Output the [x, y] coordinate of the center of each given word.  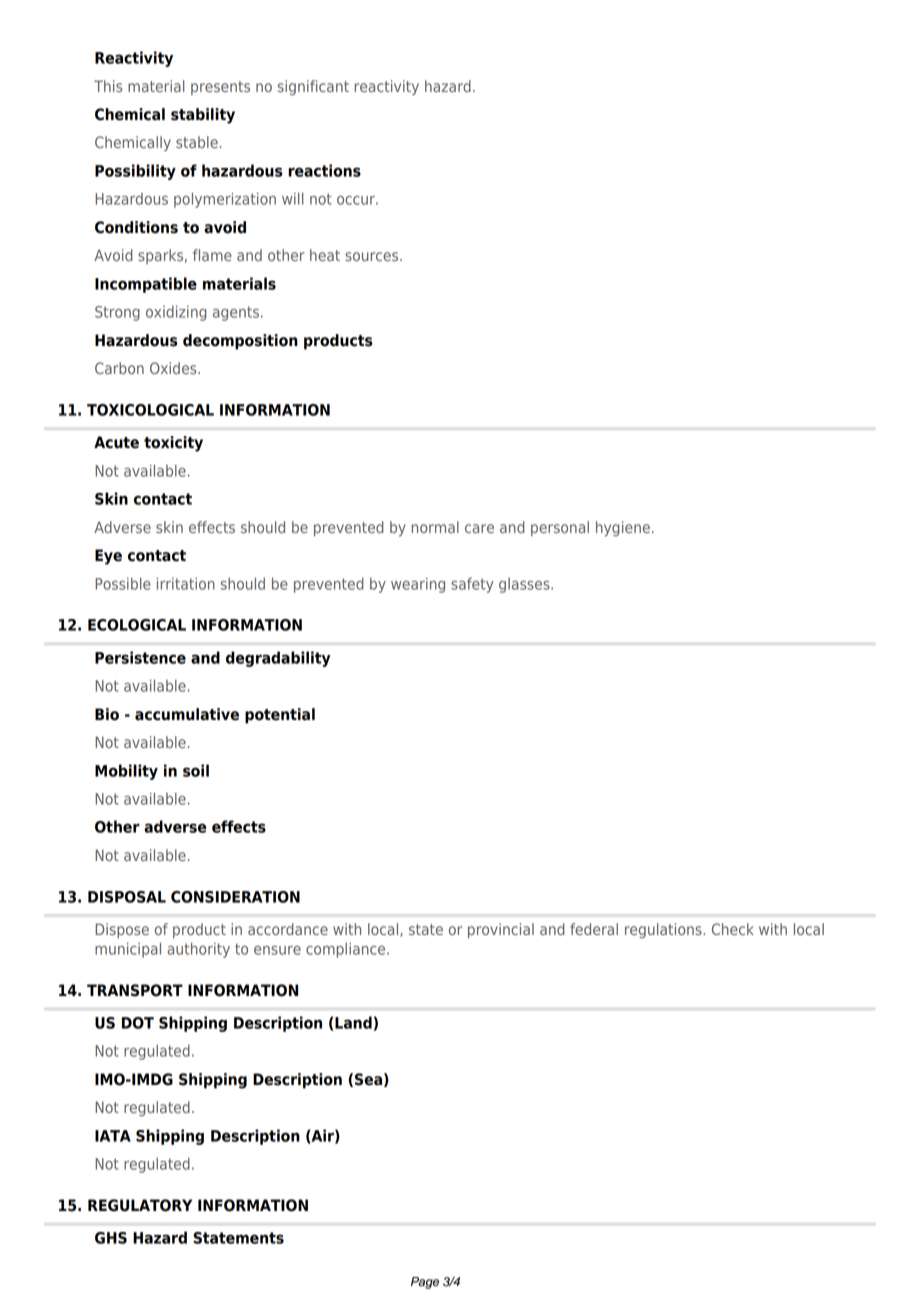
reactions [324, 170]
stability [203, 116]
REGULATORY [140, 1205]
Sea [368, 1079]
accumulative [187, 714]
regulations [664, 930]
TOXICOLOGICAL [150, 410]
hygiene [623, 528]
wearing [418, 585]
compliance [347, 950]
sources [373, 256]
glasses [525, 585]
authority [198, 950]
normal [435, 527]
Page [425, 1283]
